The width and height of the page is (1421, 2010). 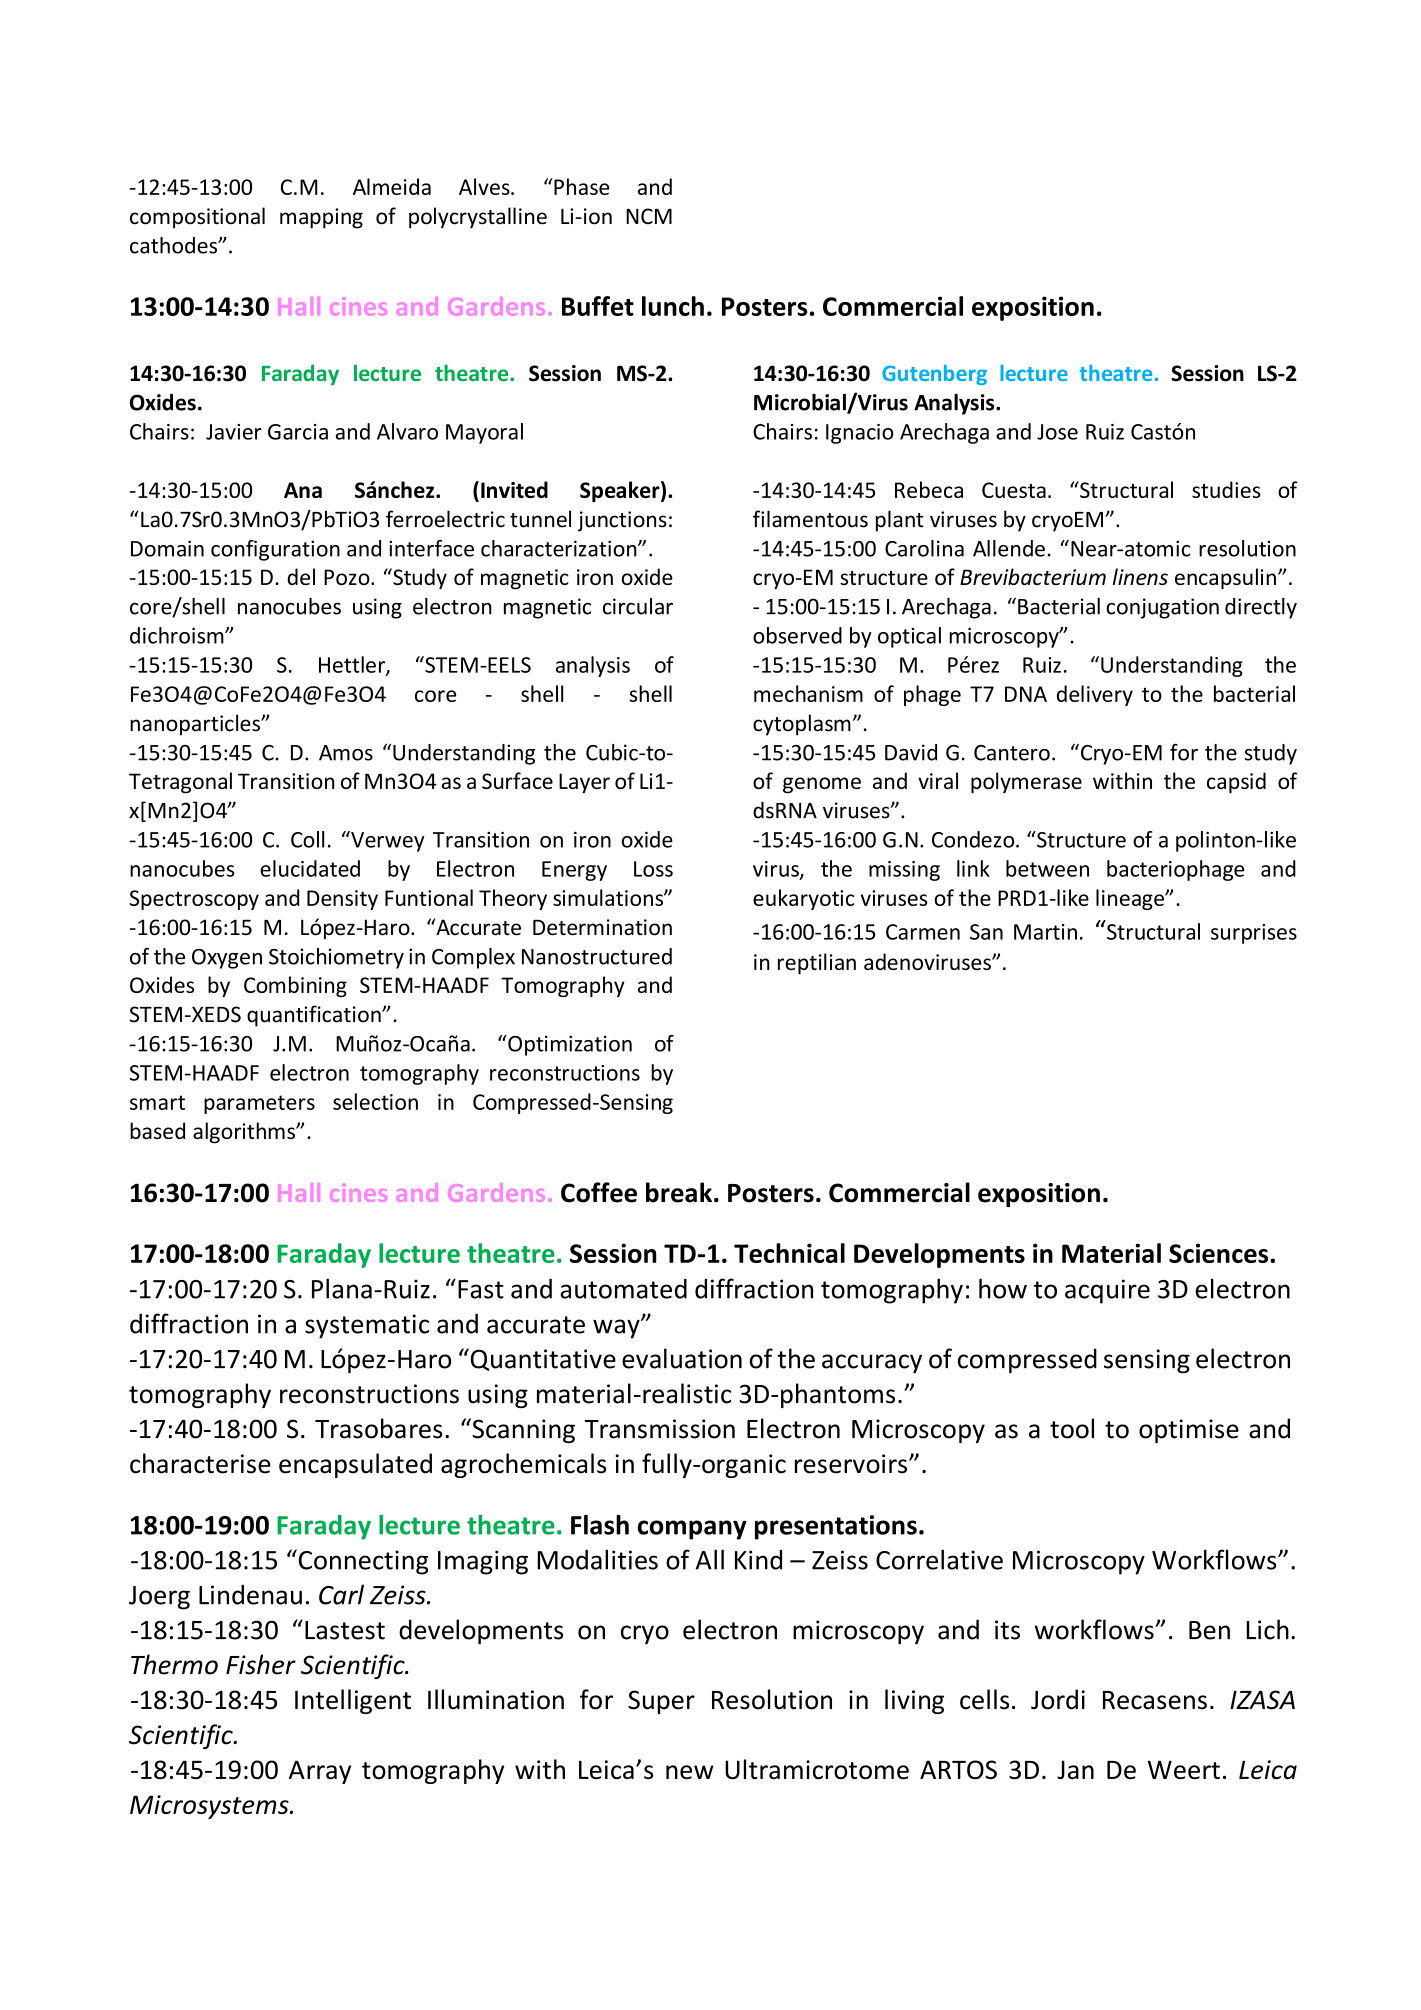 What do you see at coordinates (661, 1702) in the page?
I see `Super` at bounding box center [661, 1702].
